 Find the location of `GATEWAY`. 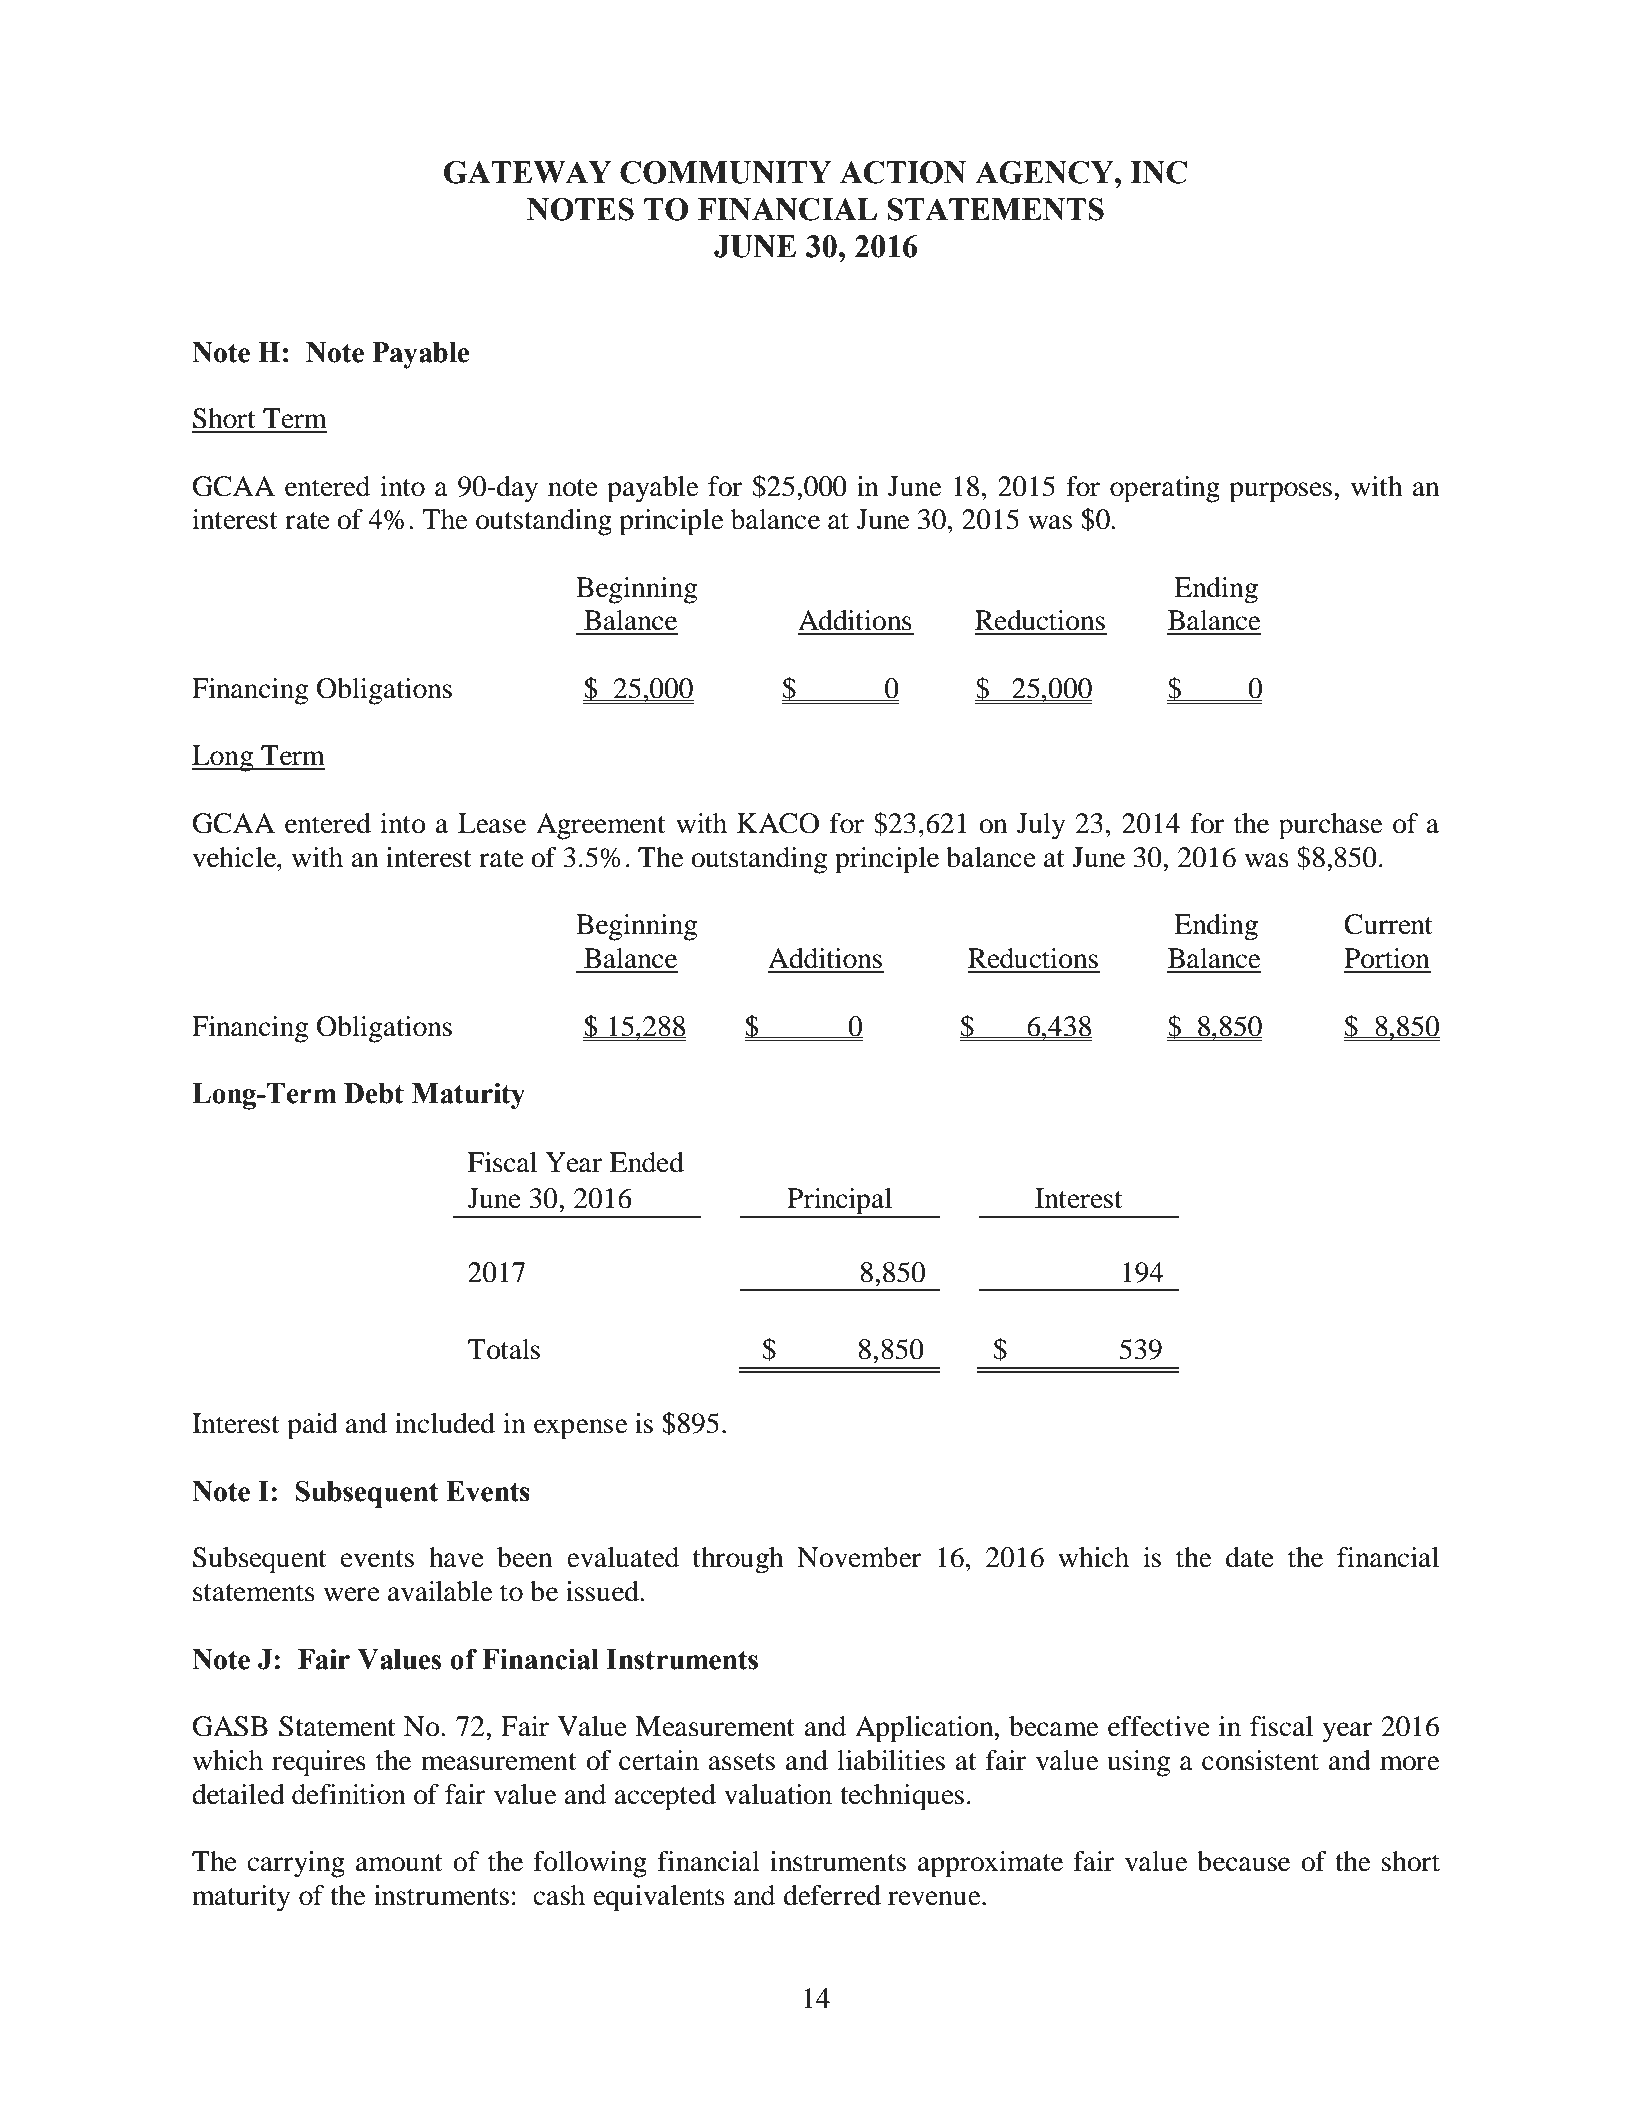

GATEWAY is located at coordinates (527, 172).
